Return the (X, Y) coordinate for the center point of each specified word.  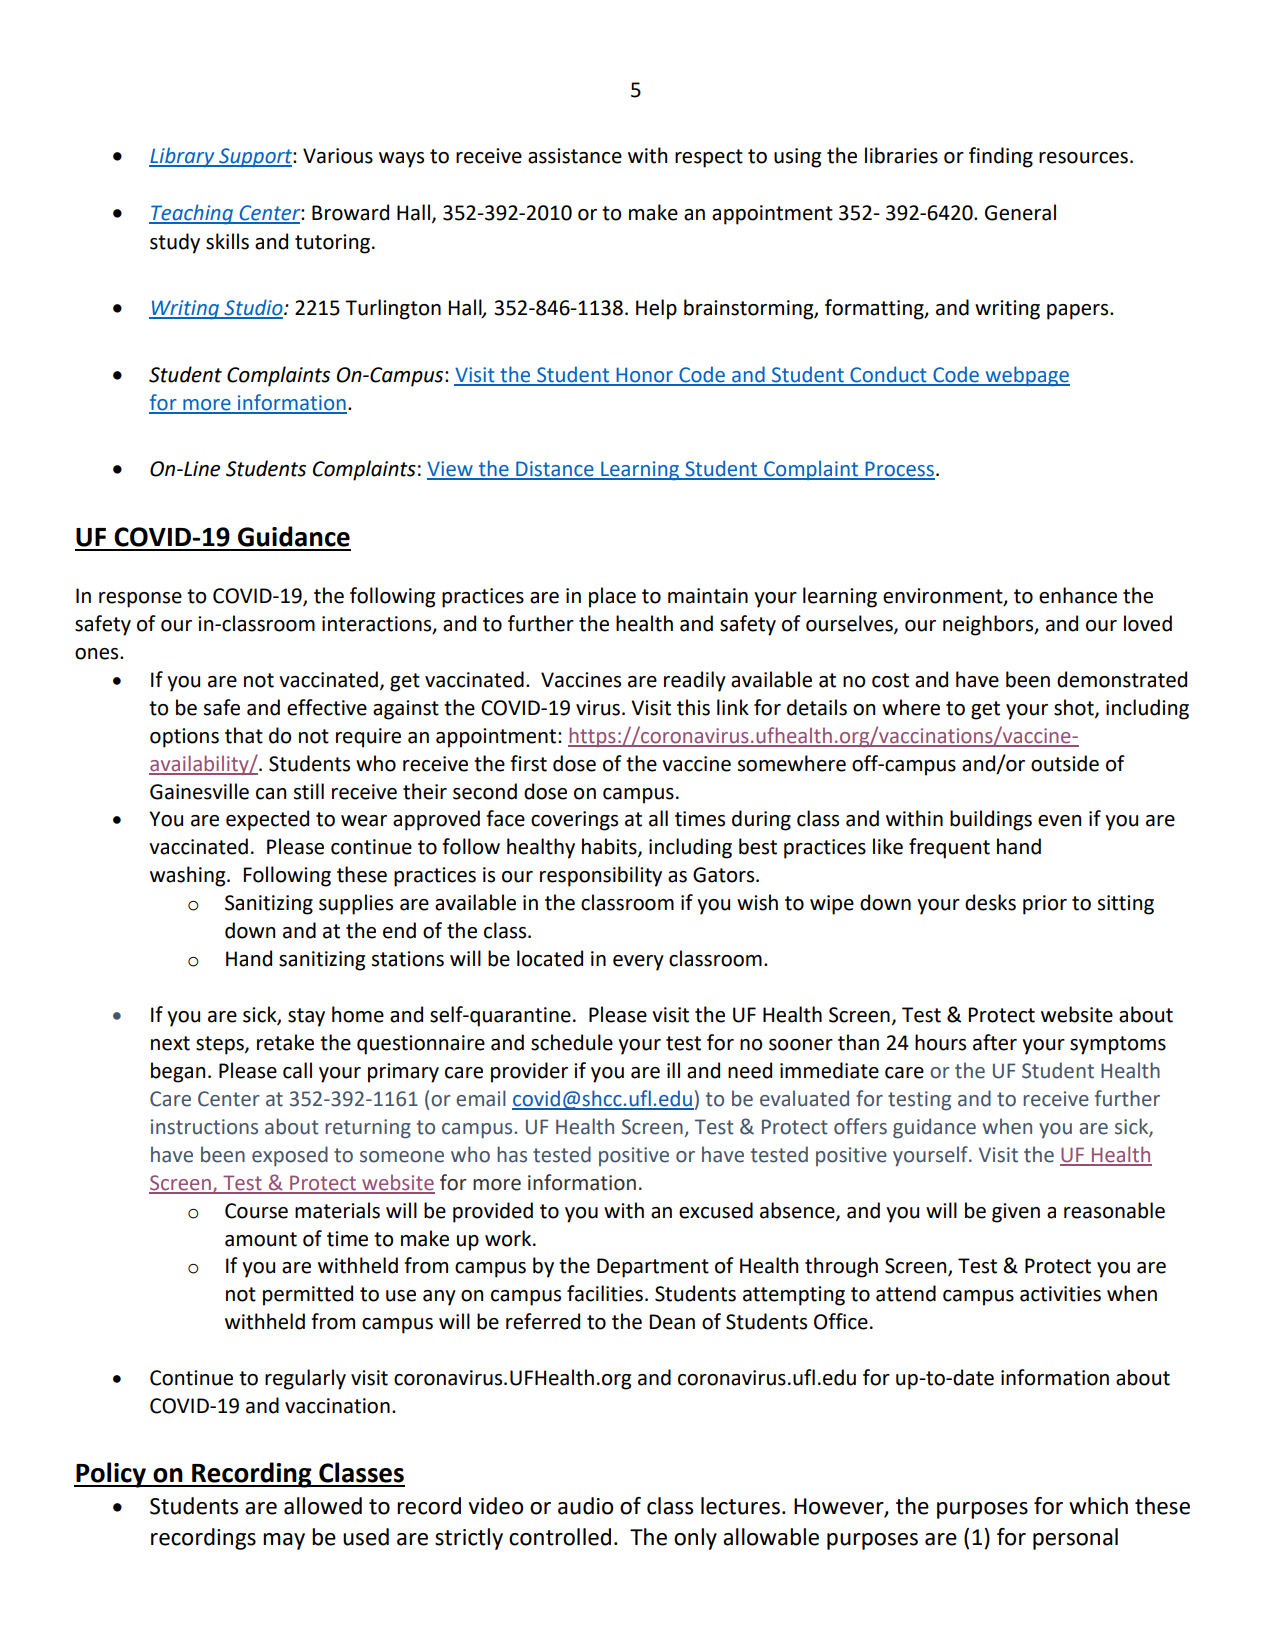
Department (653, 1268)
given (1016, 1213)
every (638, 963)
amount (261, 1239)
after (995, 1042)
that (244, 735)
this (693, 707)
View (451, 470)
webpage (1026, 376)
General (1020, 212)
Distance (555, 470)
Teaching (192, 214)
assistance (575, 156)
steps (221, 1045)
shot (1075, 708)
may (284, 1541)
